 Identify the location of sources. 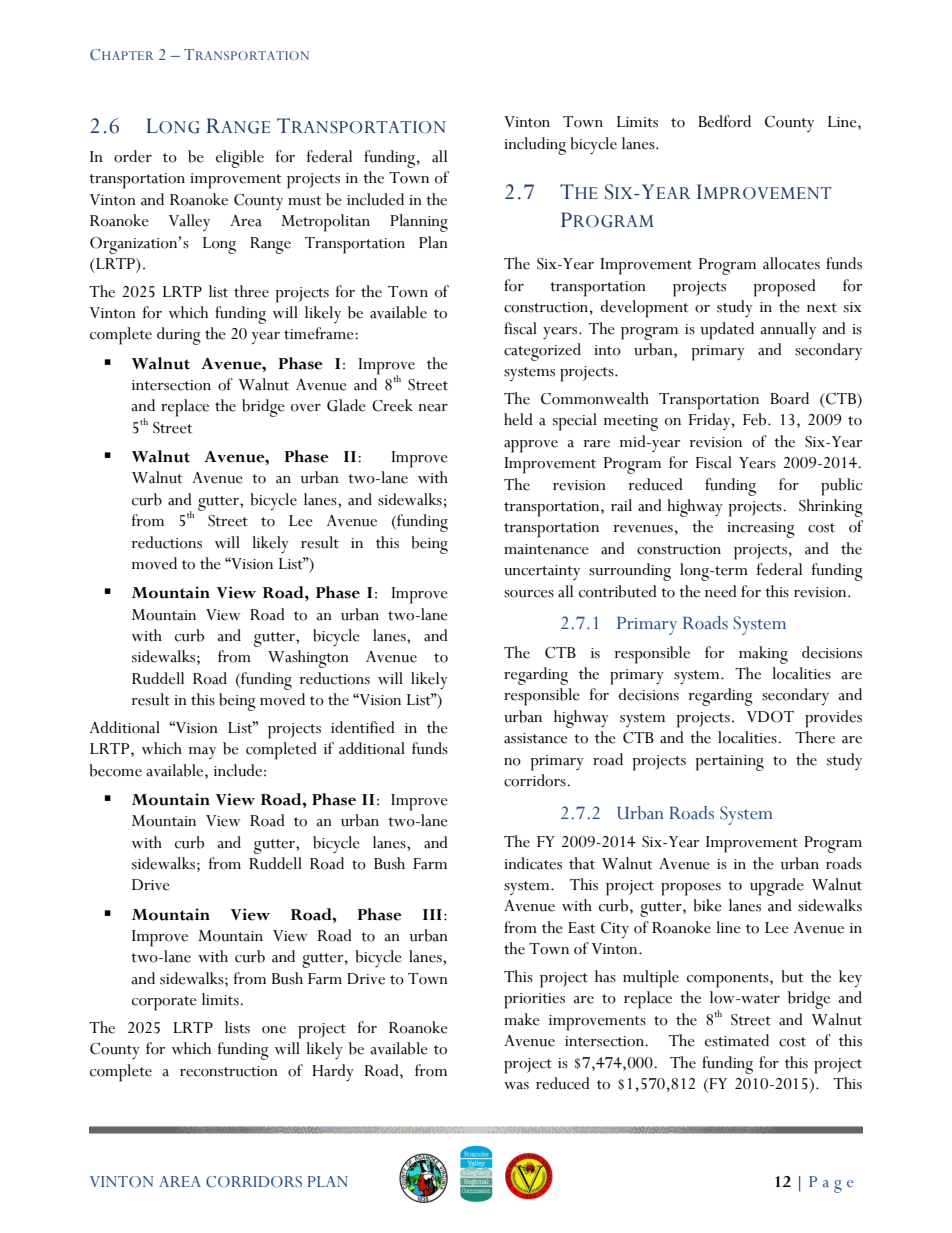
(529, 594).
